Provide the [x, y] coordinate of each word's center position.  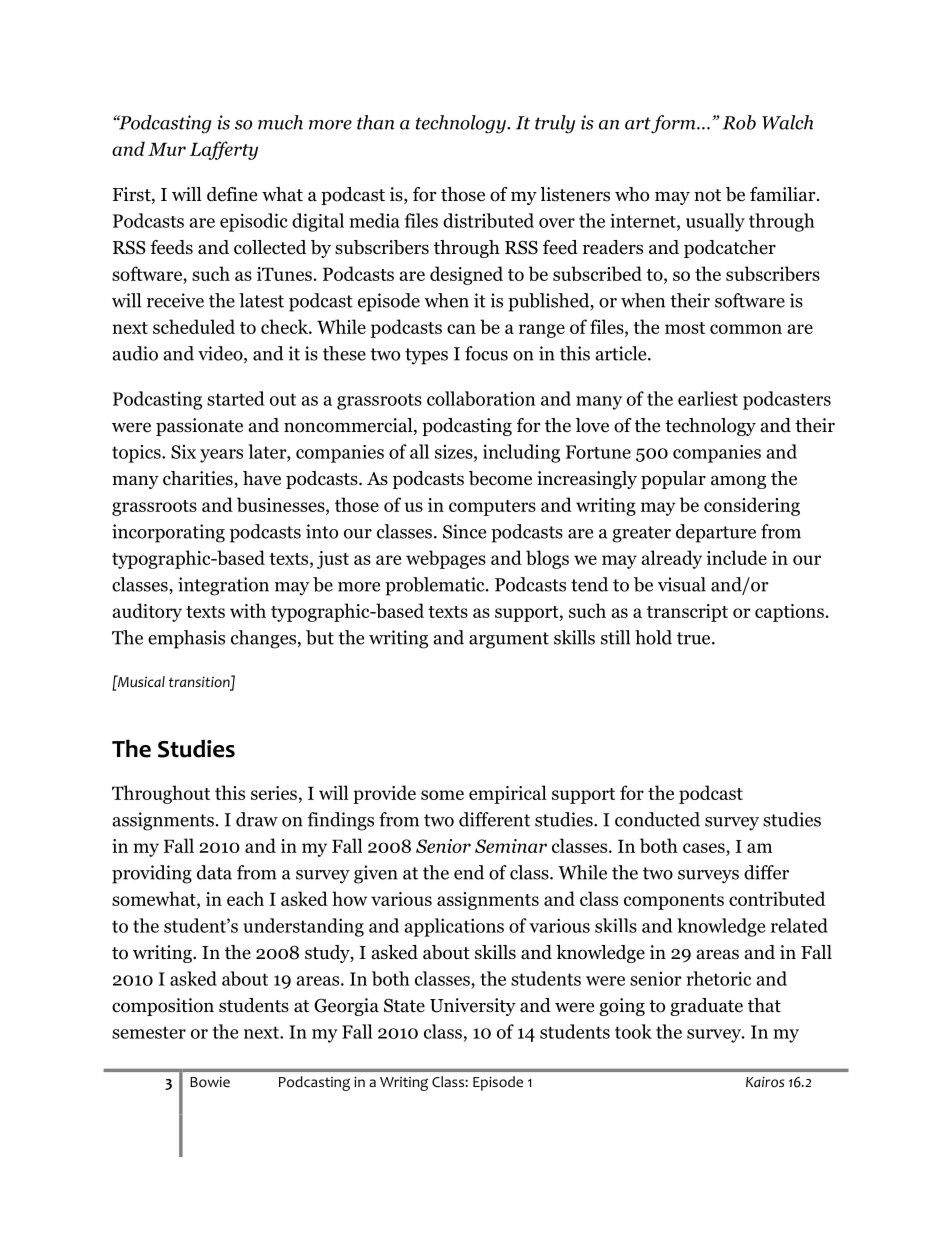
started [235, 398]
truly [555, 124]
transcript [687, 613]
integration [223, 586]
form [674, 124]
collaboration [481, 398]
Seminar [511, 846]
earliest [708, 398]
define [232, 194]
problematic [436, 586]
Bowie [210, 1082]
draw [257, 819]
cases [705, 848]
